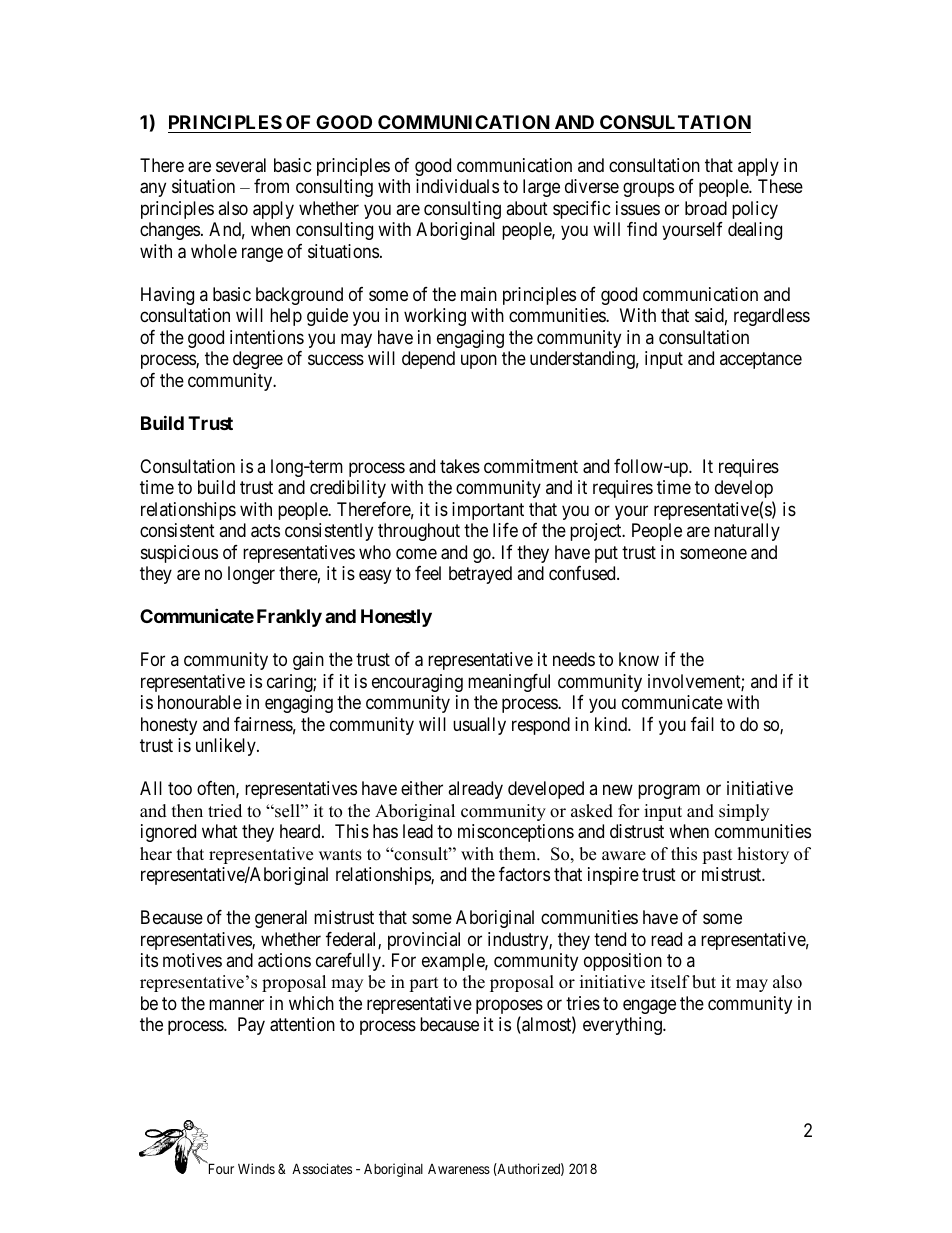 The width and height of the image is (952, 1233). What do you see at coordinates (480, 575) in the image?
I see `betrayed` at bounding box center [480, 575].
